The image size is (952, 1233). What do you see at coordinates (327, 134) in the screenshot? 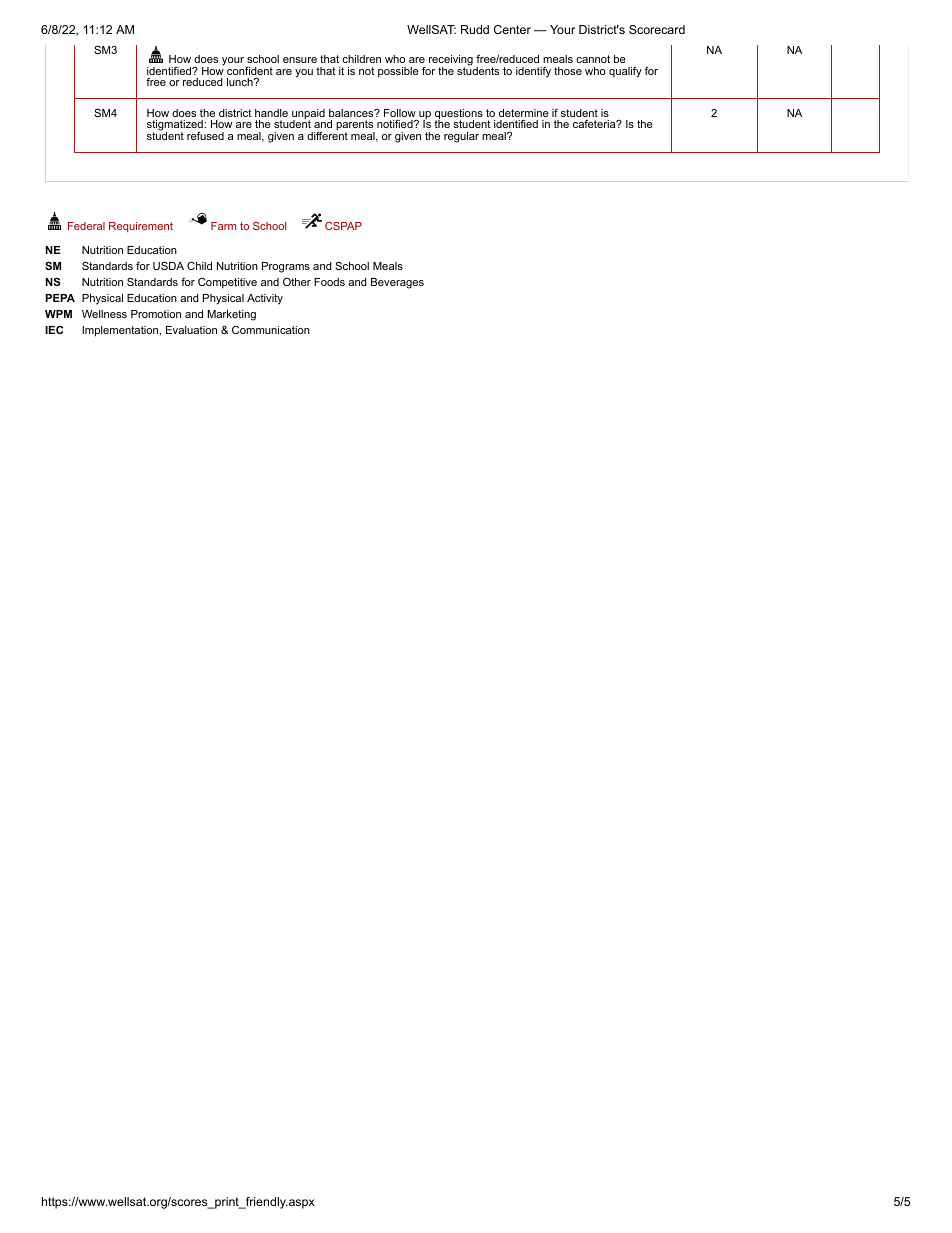
I see `different` at bounding box center [327, 134].
